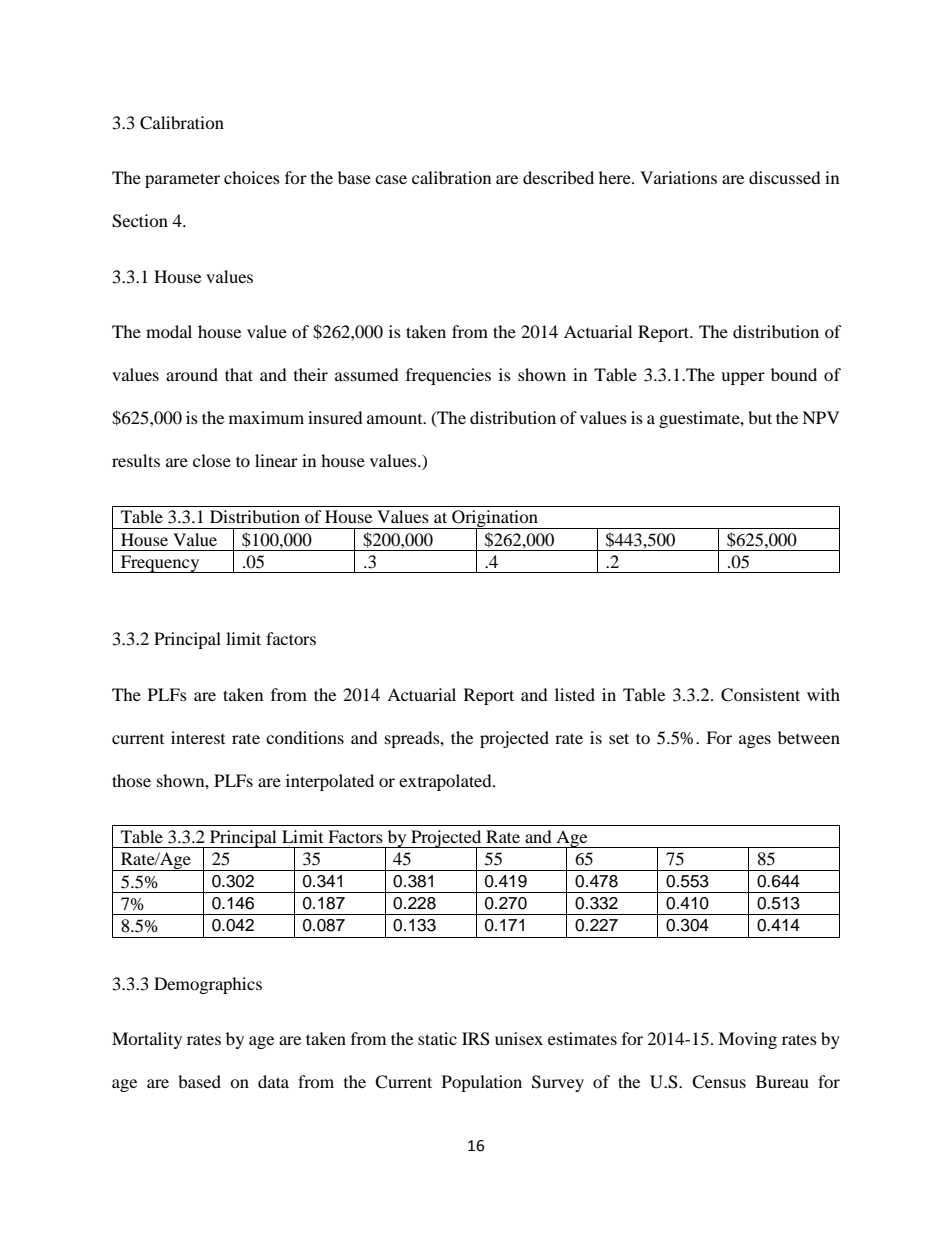 This screenshot has height=1233, width=952. Describe the element at coordinates (785, 177) in the screenshot. I see `discussed` at that location.
